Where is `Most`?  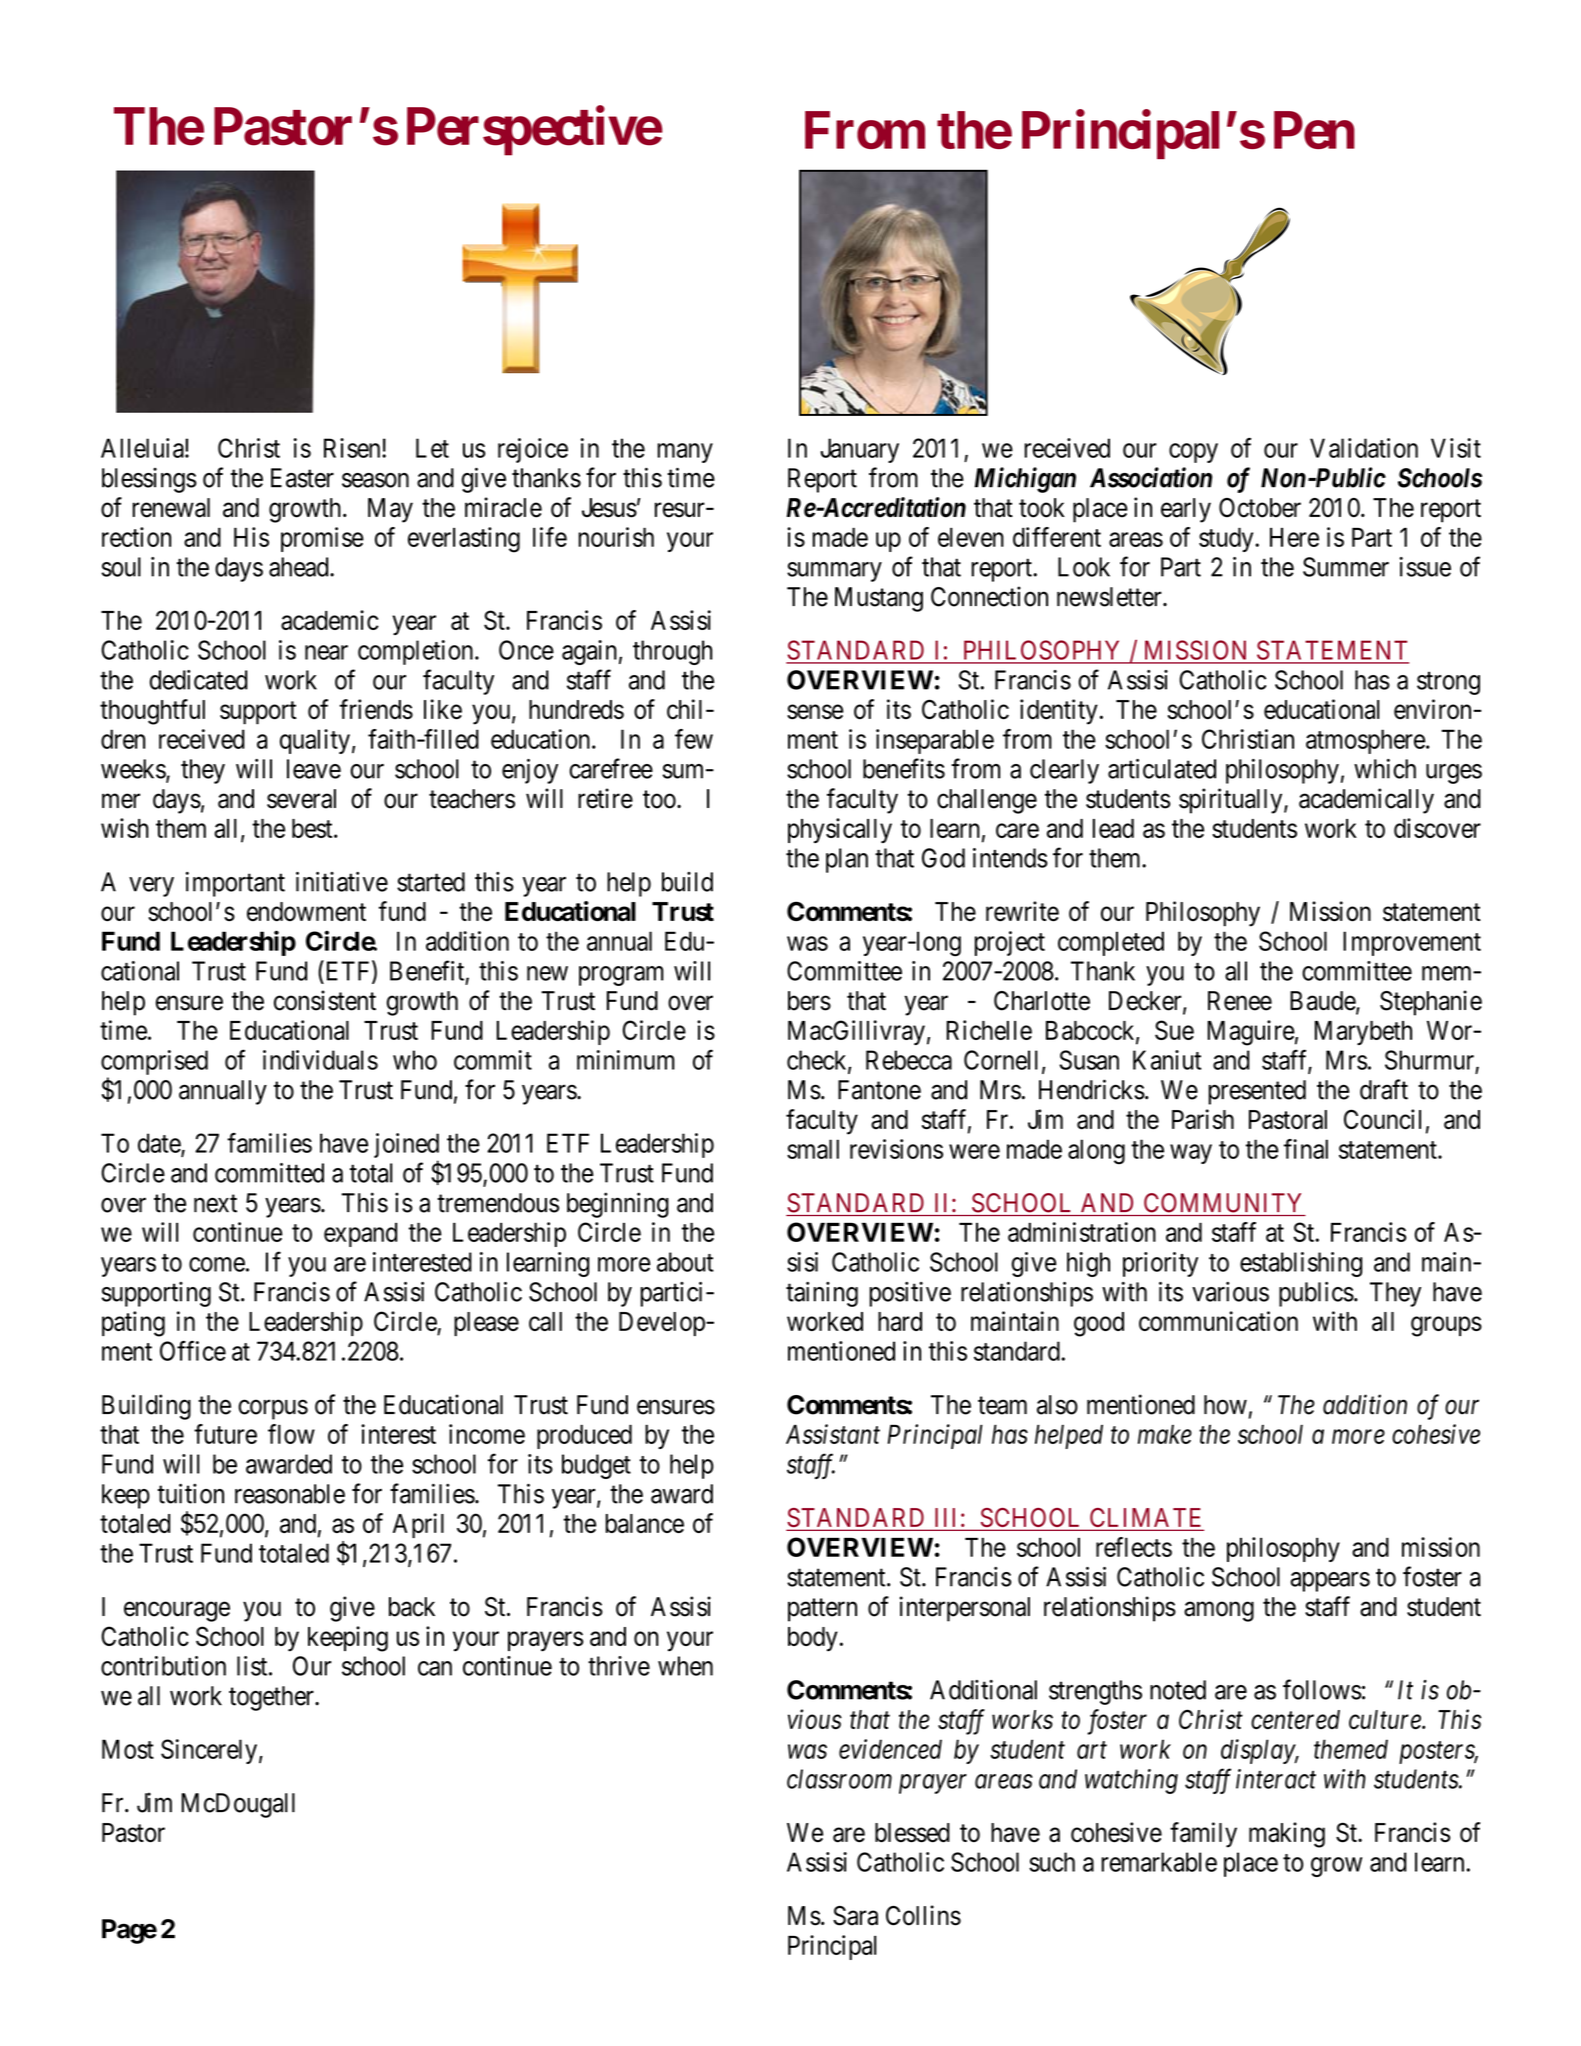
Most is located at coordinates (128, 1749).
